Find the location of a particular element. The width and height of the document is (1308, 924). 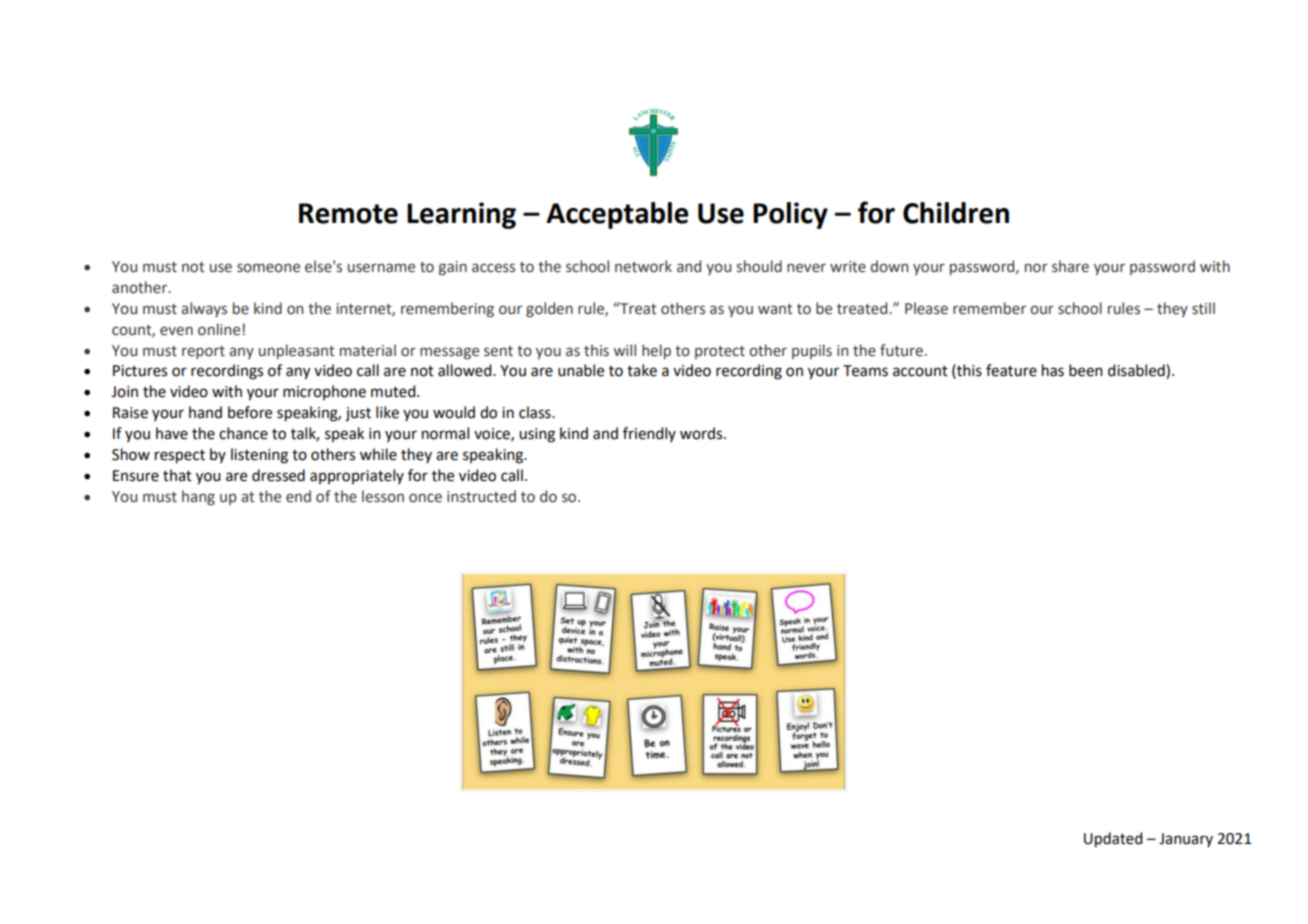

Remote is located at coordinates (348, 213).
